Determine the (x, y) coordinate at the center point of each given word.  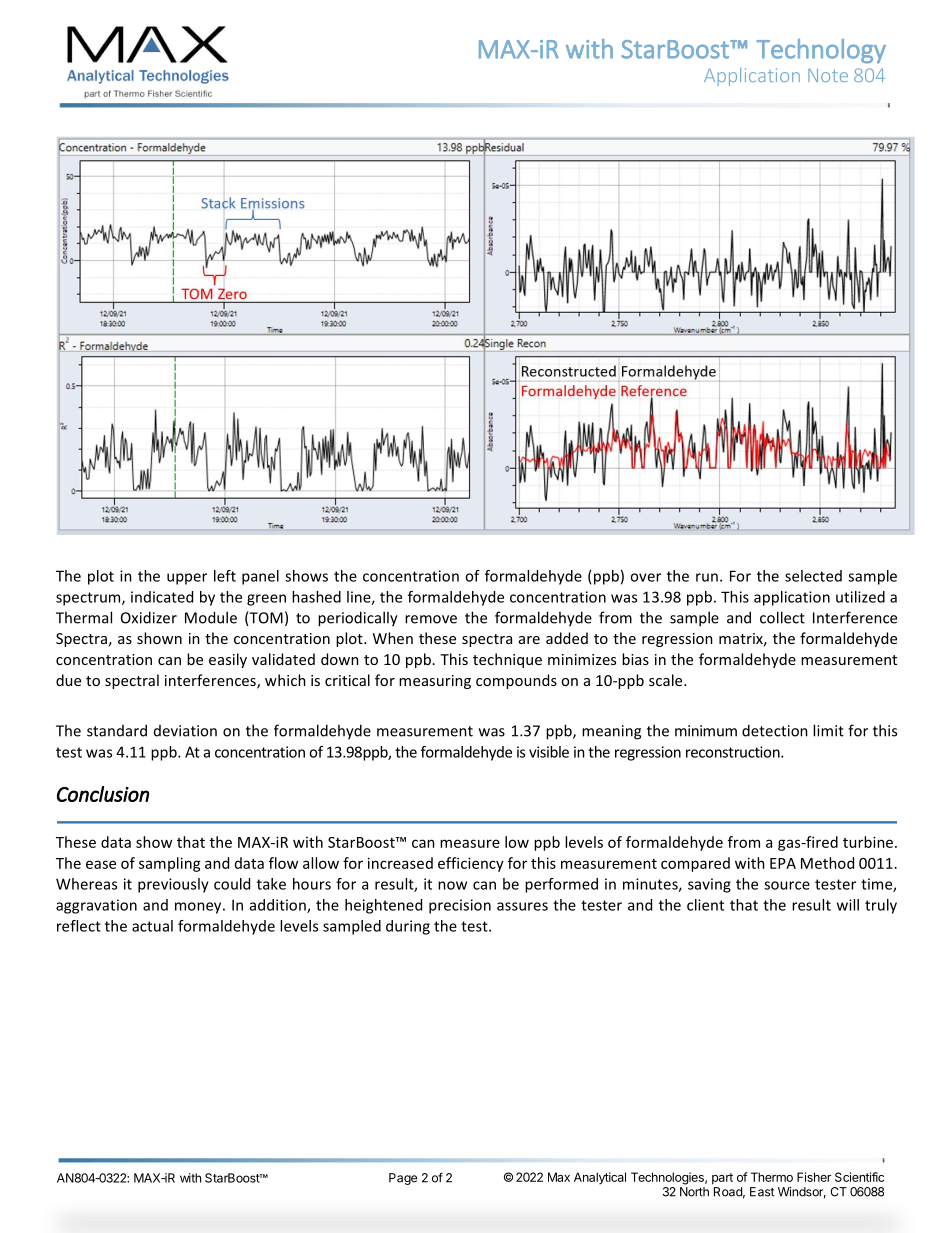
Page (403, 1179)
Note (828, 75)
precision (460, 906)
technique (507, 660)
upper (187, 579)
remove (431, 619)
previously (173, 885)
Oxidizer (149, 617)
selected (813, 576)
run (707, 577)
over (645, 577)
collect (782, 617)
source (787, 885)
